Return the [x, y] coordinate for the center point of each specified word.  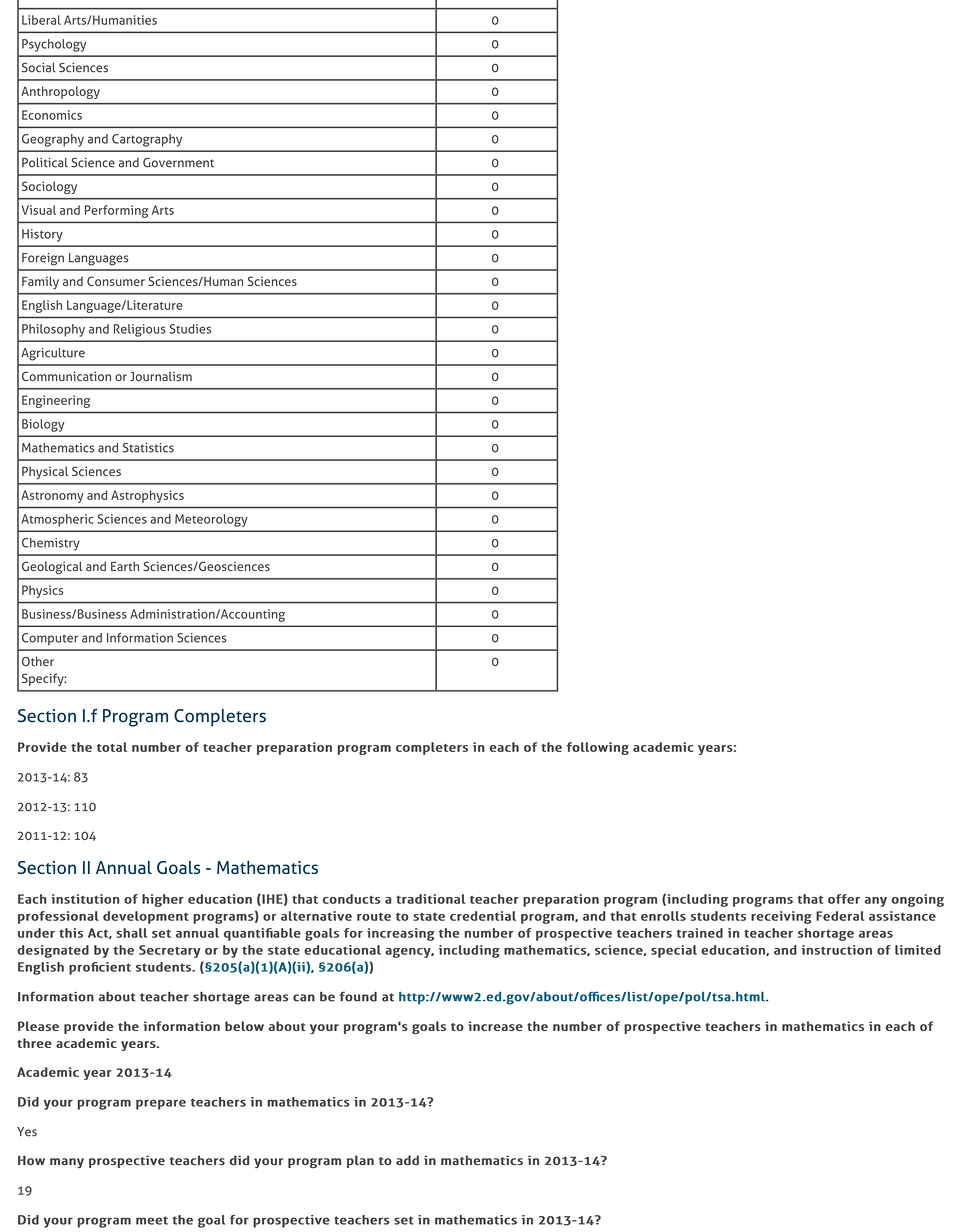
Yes [27, 1132]
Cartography [147, 140]
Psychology [54, 45]
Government [178, 163]
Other [38, 661]
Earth [125, 566]
